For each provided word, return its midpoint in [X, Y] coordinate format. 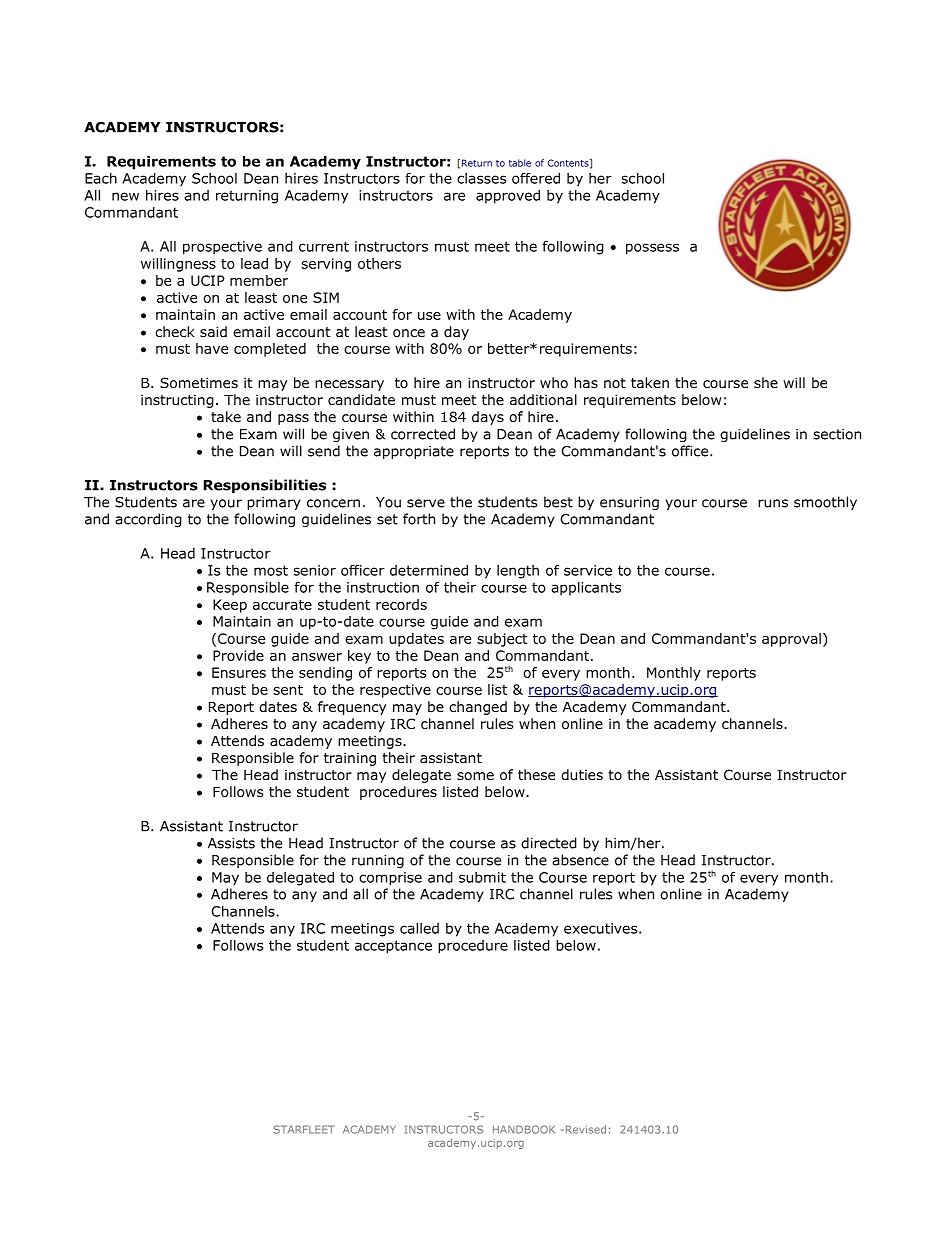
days [488, 418]
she [766, 382]
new [125, 196]
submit [482, 877]
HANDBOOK [524, 1129]
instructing [177, 401]
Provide [238, 655]
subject [502, 640]
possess [652, 249]
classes [481, 178]
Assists [231, 843]
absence [580, 860]
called [419, 928]
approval [791, 640]
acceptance [393, 947]
